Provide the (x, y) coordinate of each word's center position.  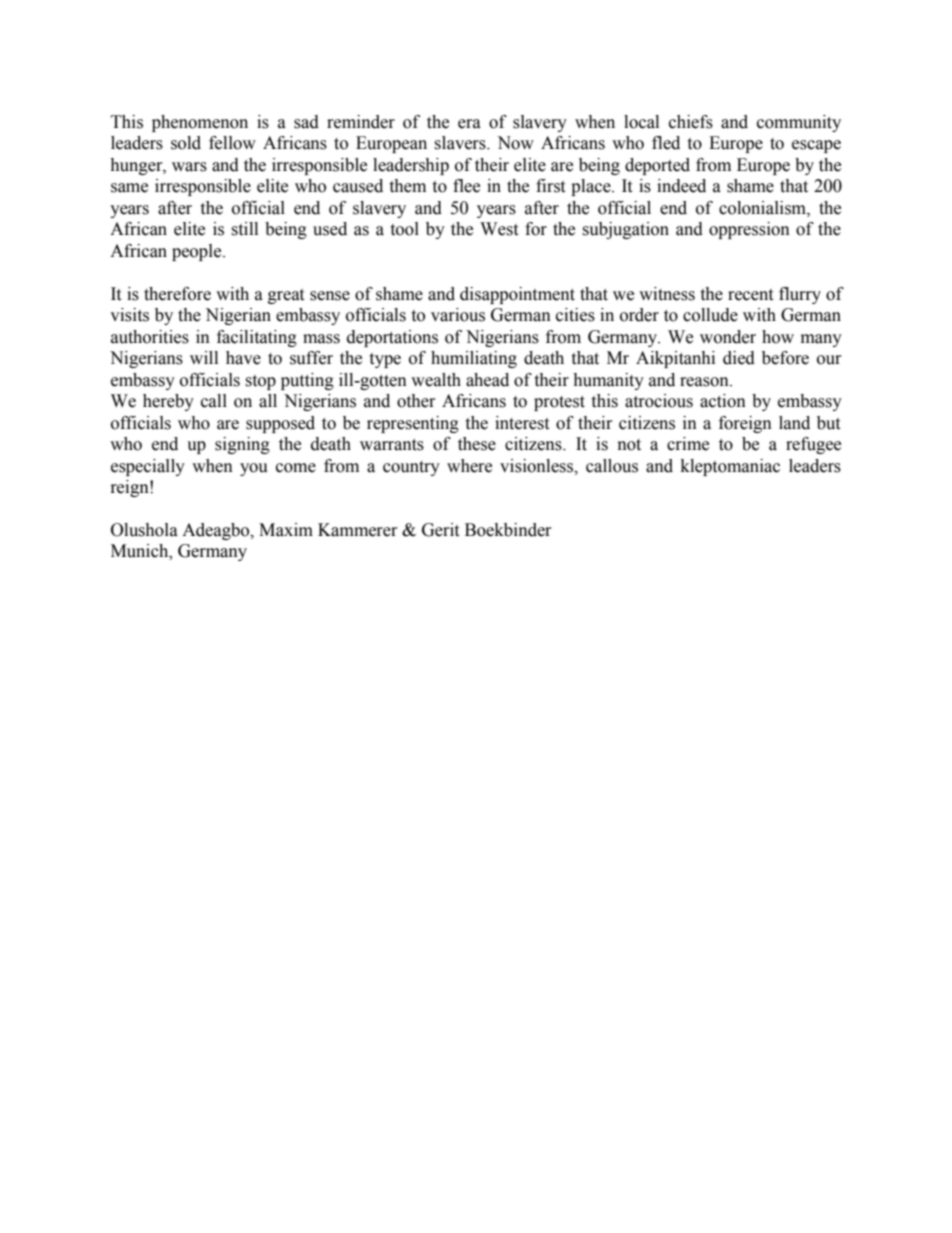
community (799, 123)
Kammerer (358, 530)
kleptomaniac (730, 467)
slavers (461, 143)
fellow (232, 143)
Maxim (286, 530)
